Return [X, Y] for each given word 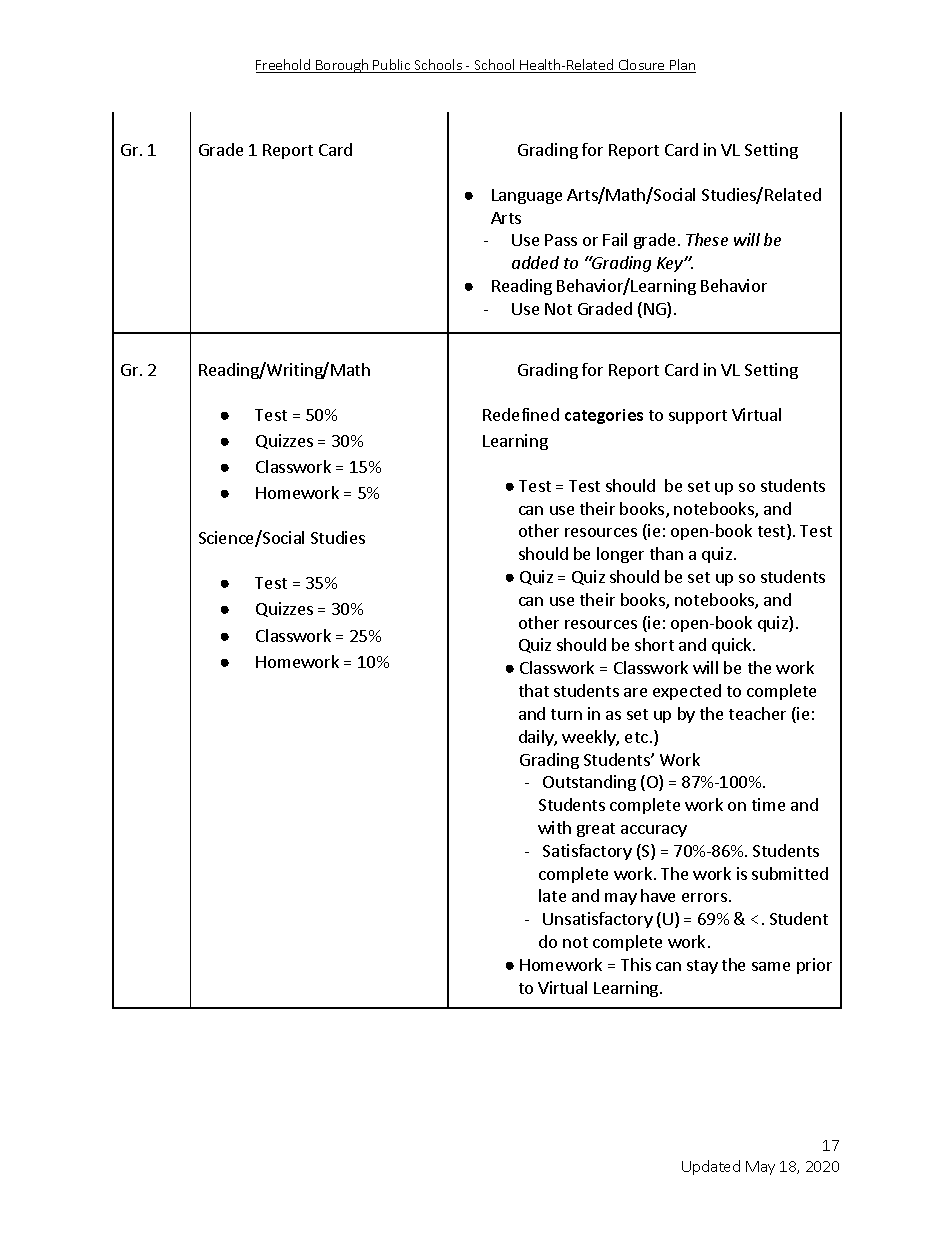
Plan [682, 66]
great [596, 830]
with [554, 827]
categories [604, 416]
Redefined [521, 414]
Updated [711, 1167]
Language [527, 196]
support [698, 417]
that [534, 690]
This [636, 964]
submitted [790, 873]
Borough [342, 66]
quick [733, 646]
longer [620, 555]
